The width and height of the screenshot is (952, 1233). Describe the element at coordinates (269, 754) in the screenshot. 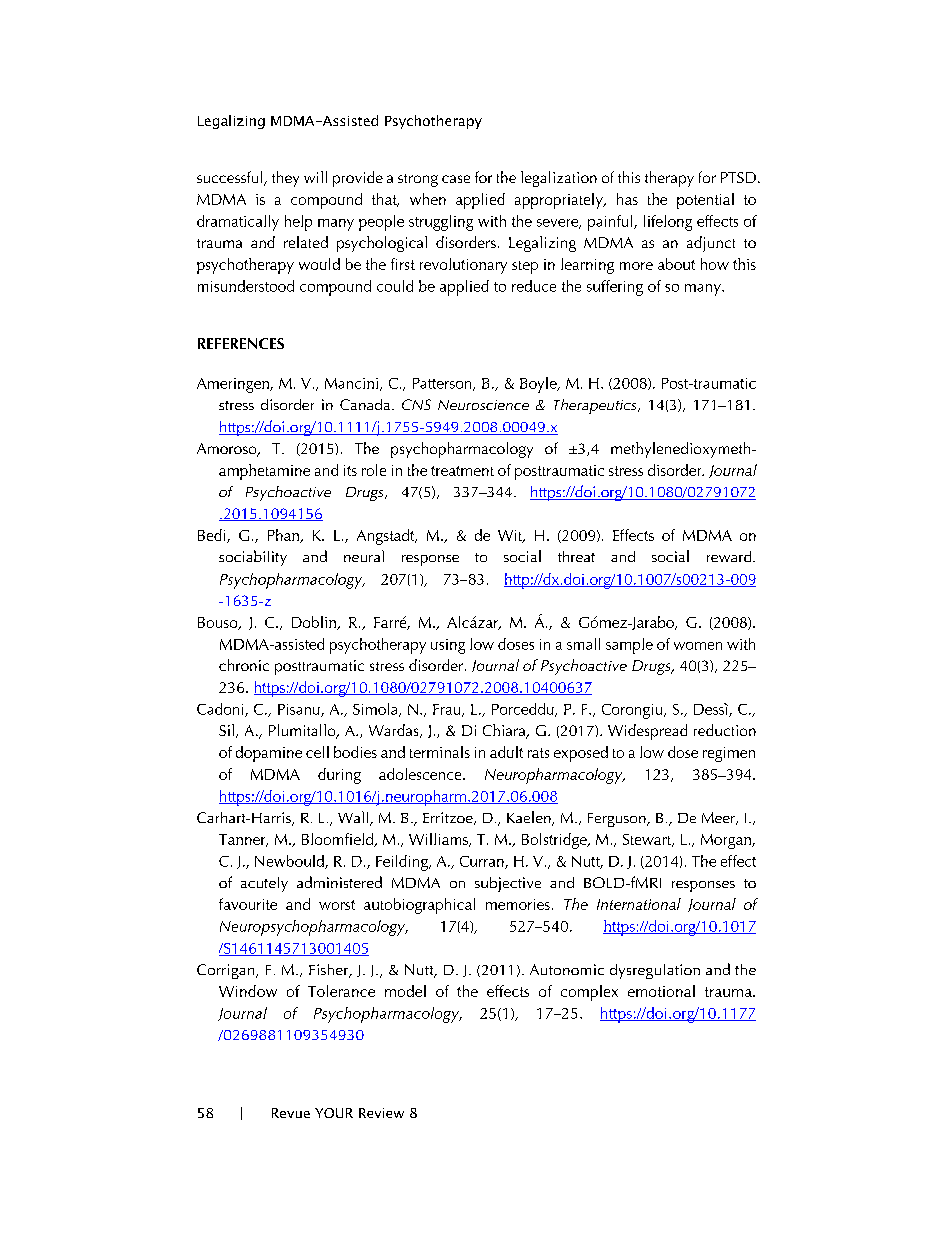

I see `dopamine` at that location.
